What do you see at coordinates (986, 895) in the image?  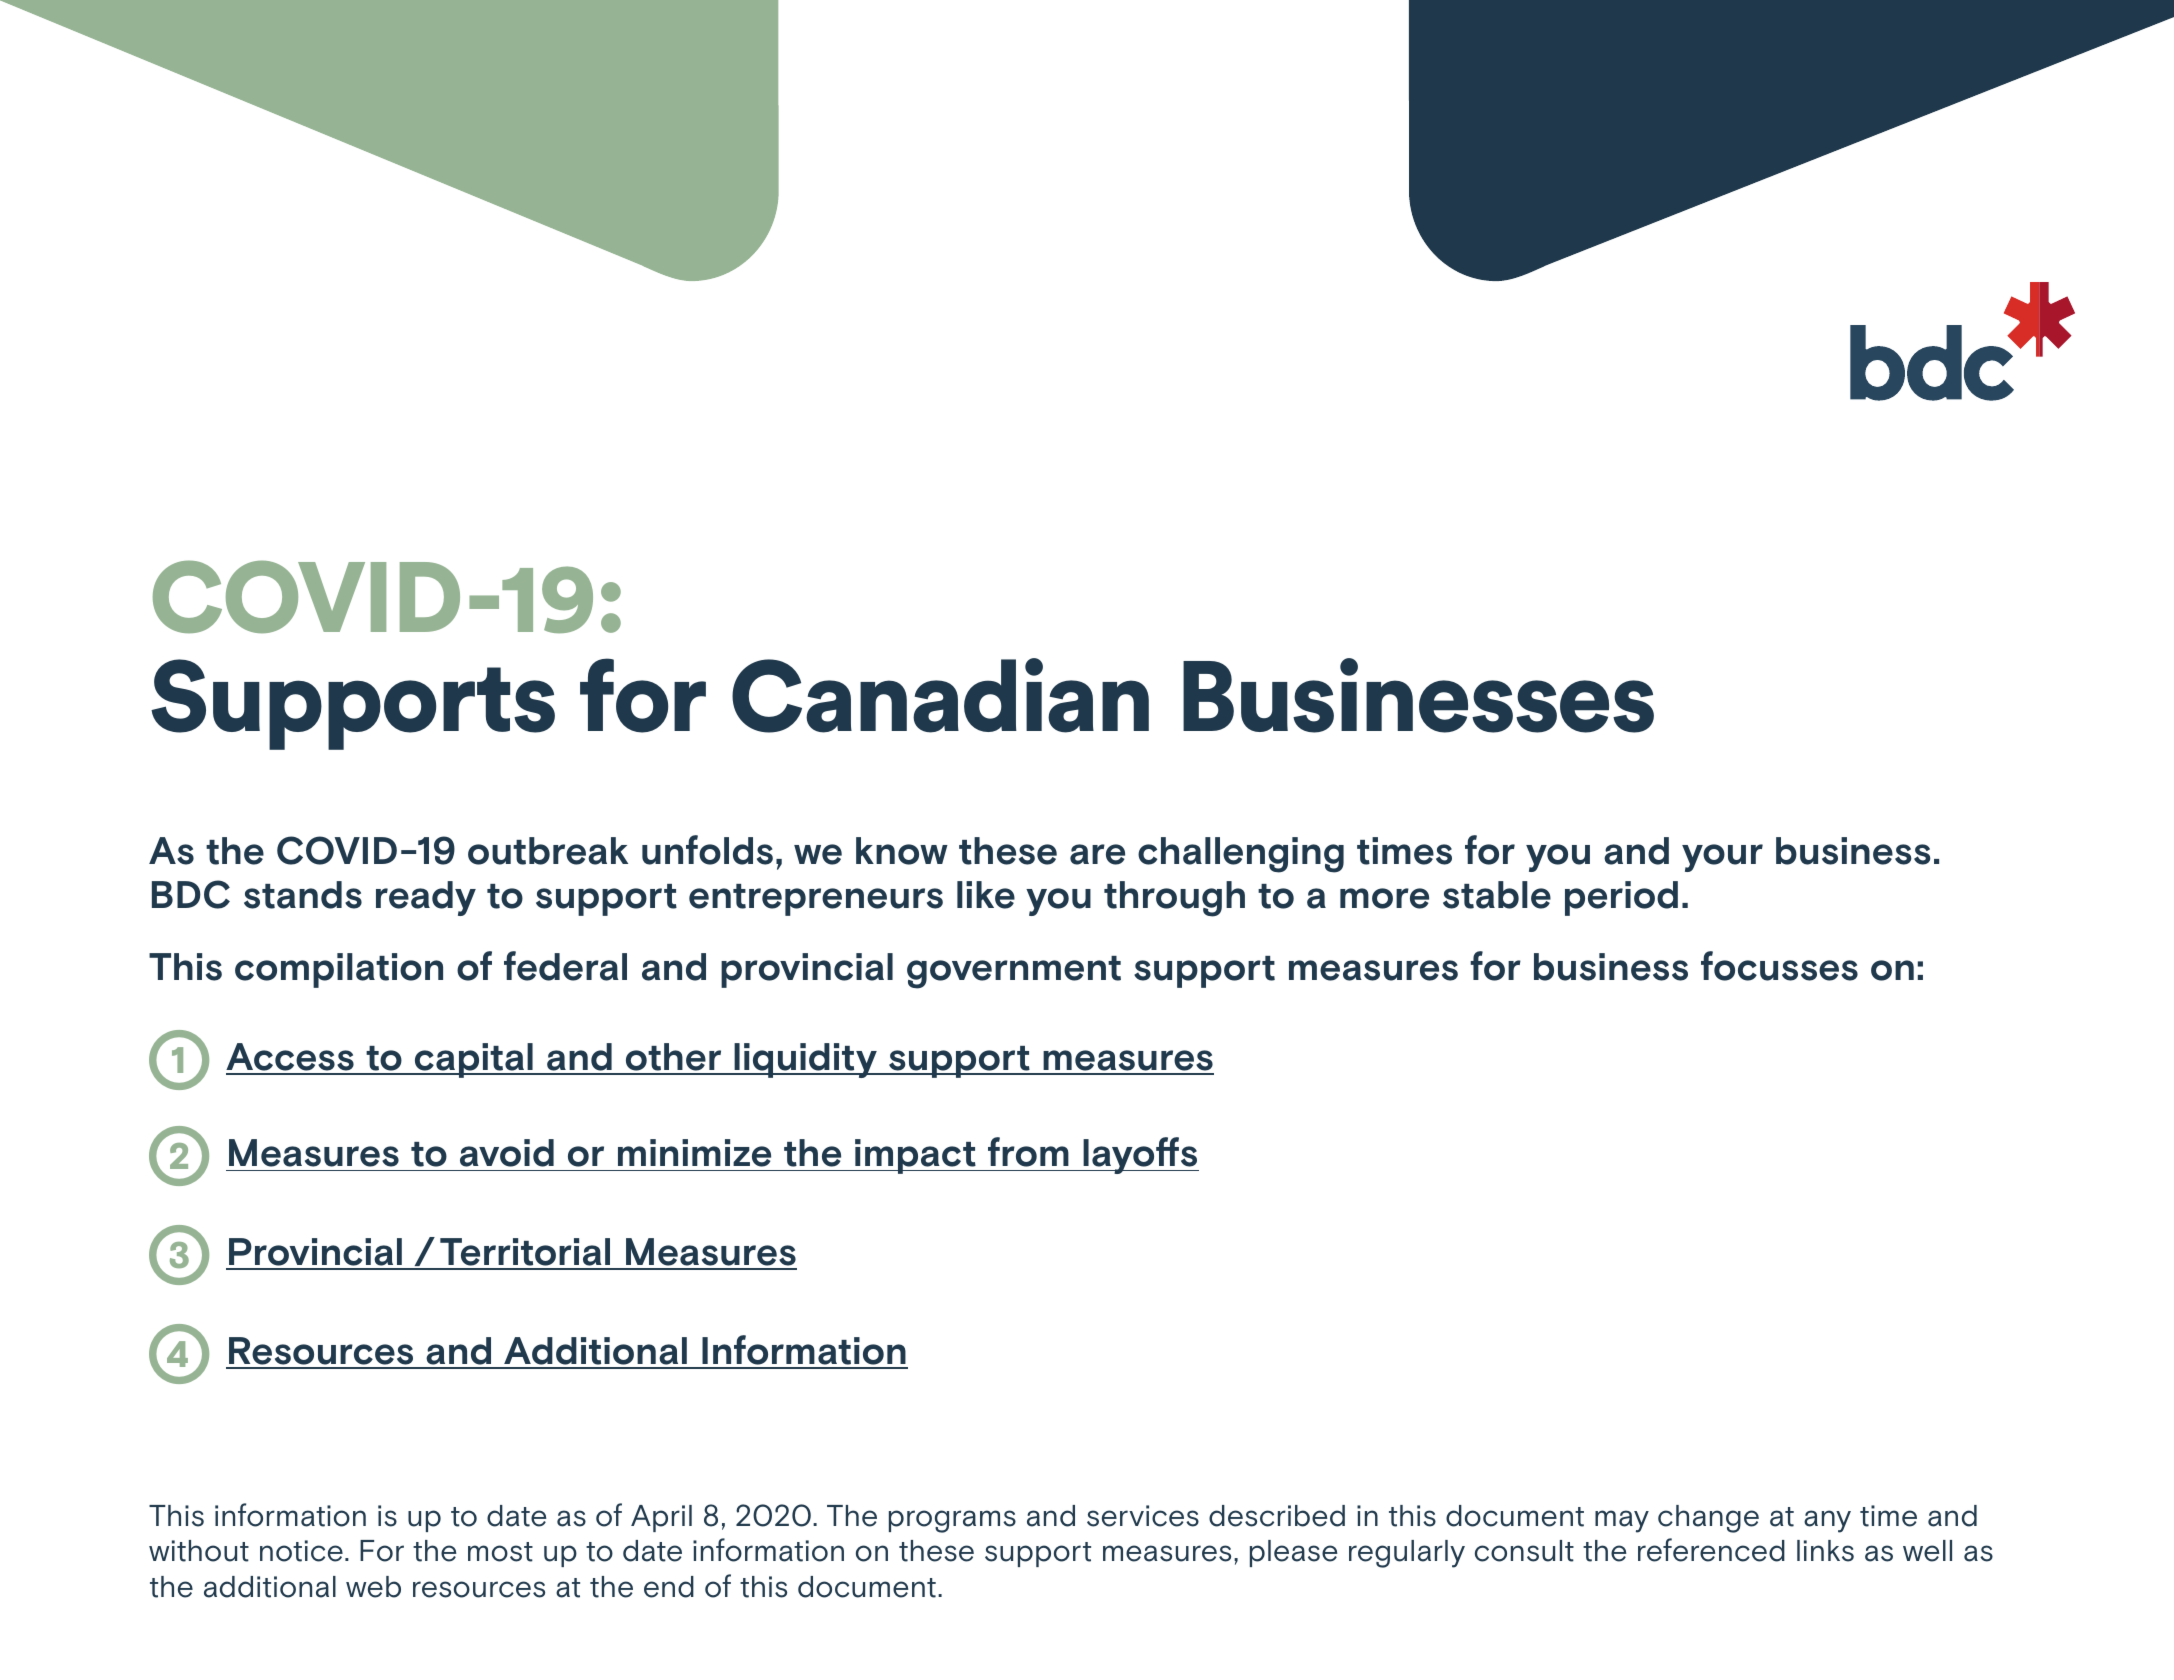 I see `like` at bounding box center [986, 895].
